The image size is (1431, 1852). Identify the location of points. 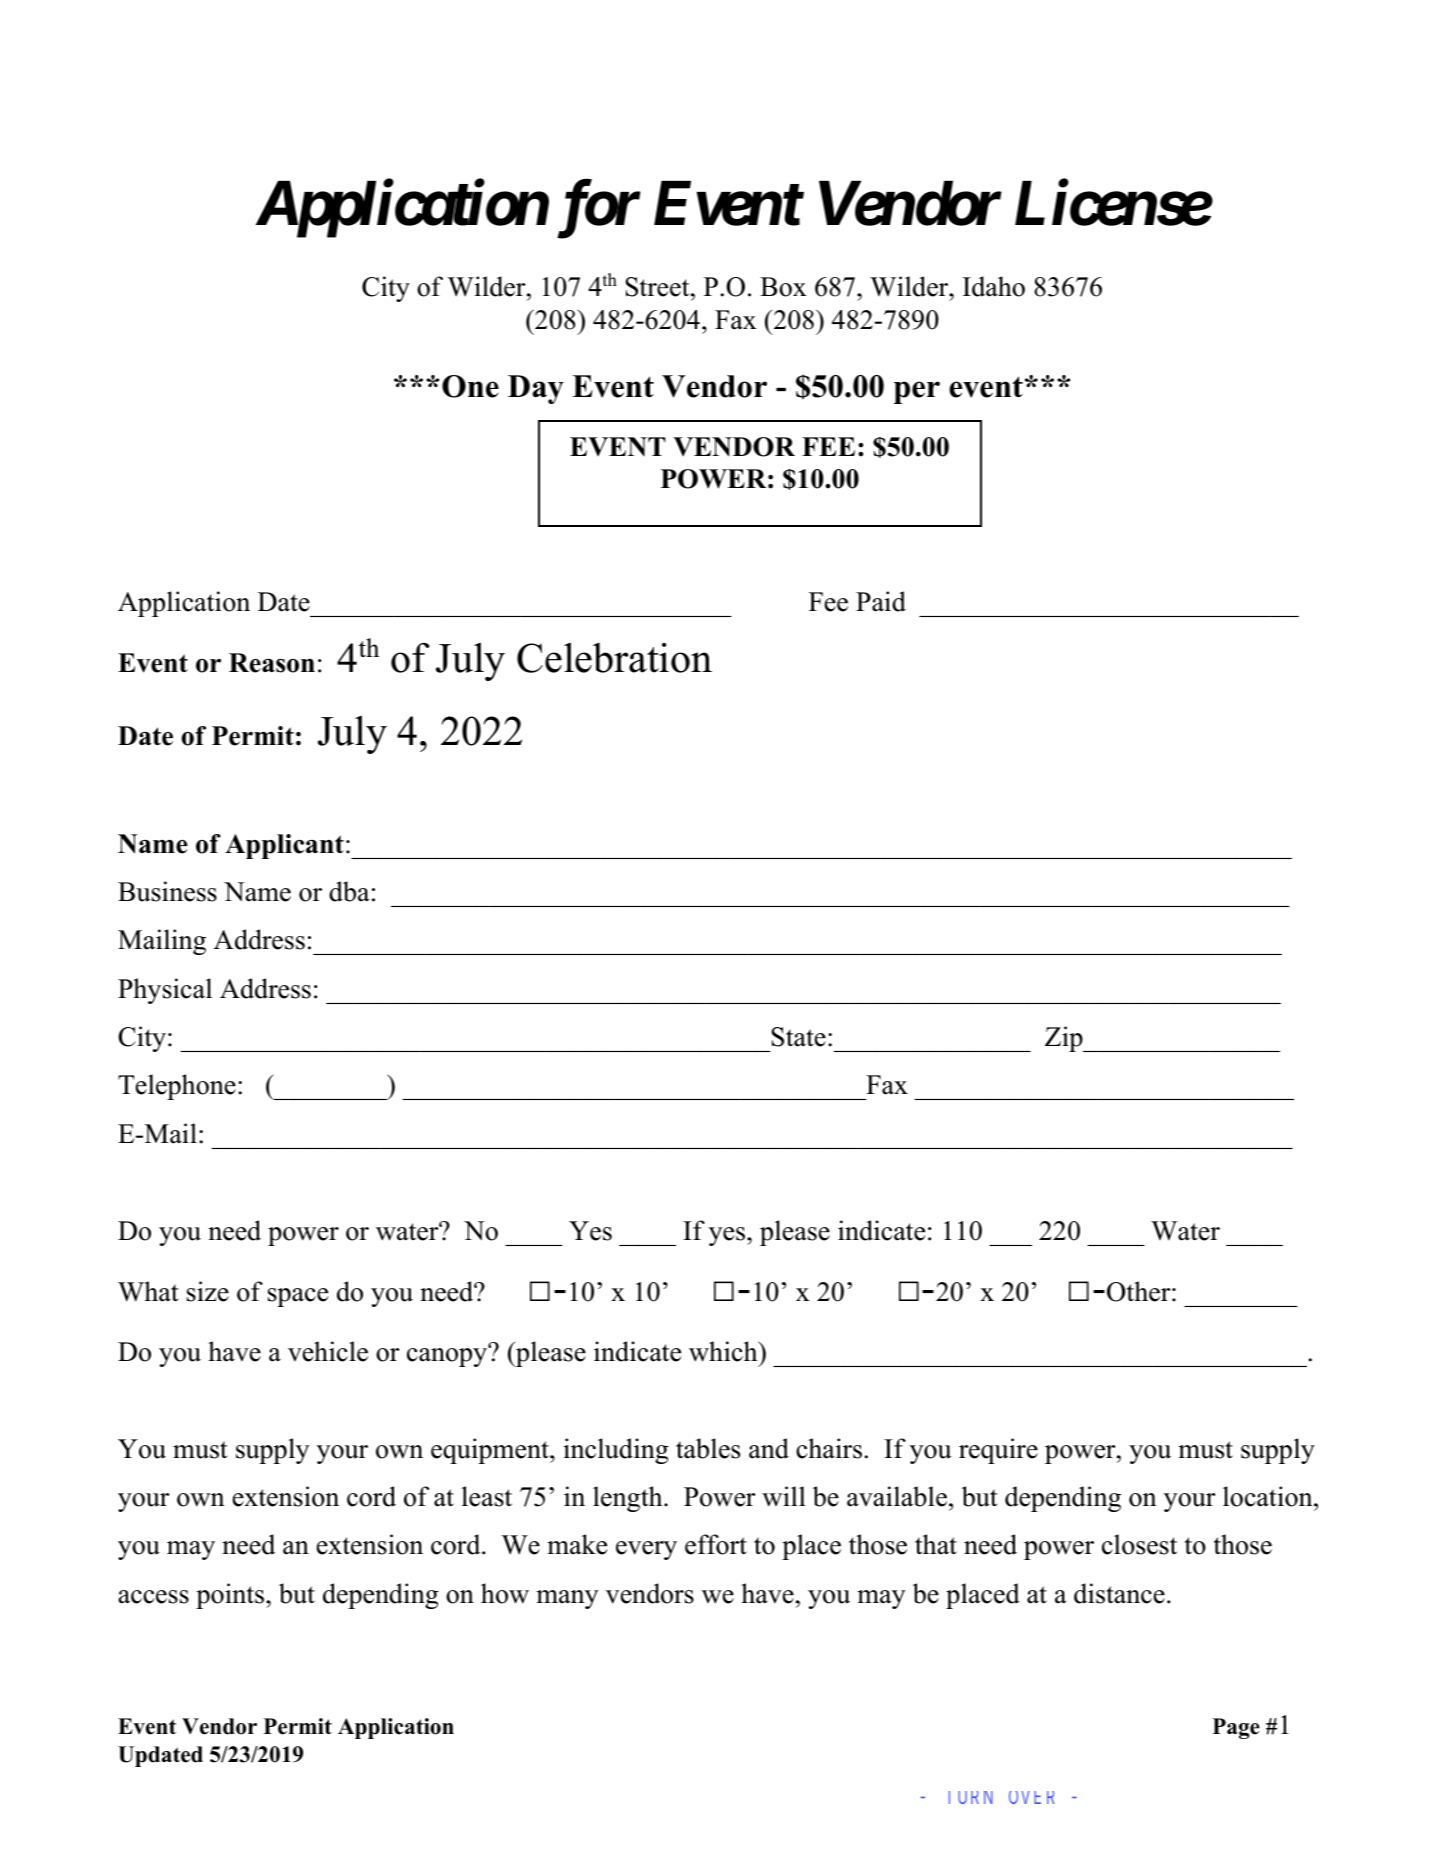
(231, 1596).
